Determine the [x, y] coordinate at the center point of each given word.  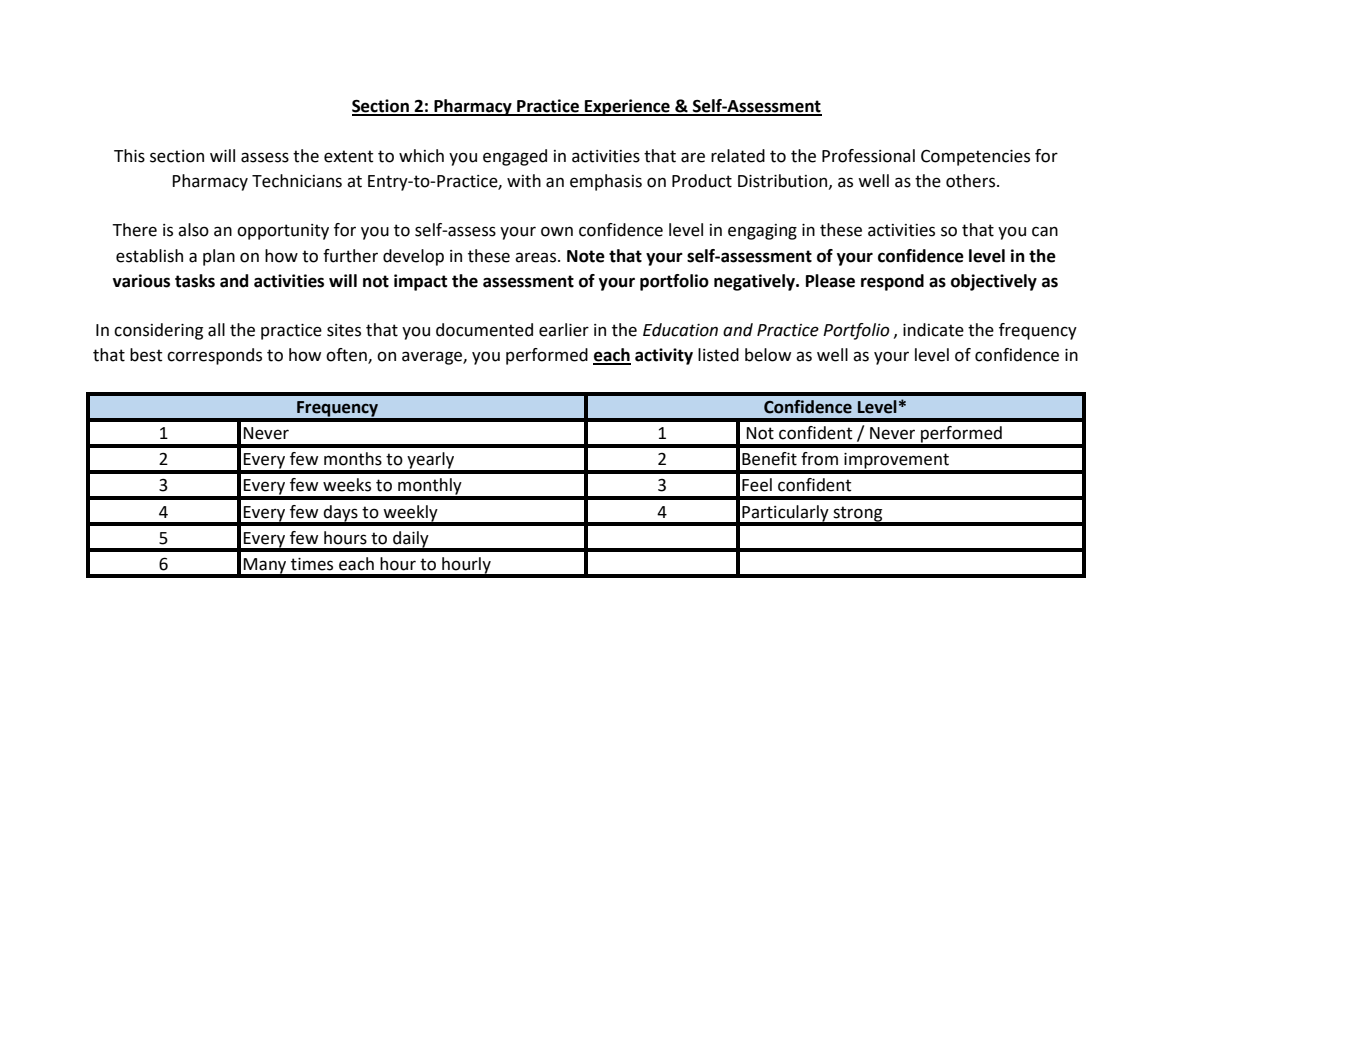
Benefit [769, 459]
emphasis [606, 182]
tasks [195, 281]
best [146, 355]
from [819, 459]
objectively [994, 282]
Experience [627, 107]
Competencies [975, 157]
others [972, 181]
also [193, 230]
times [312, 564]
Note [586, 256]
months [353, 459]
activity [664, 356]
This [129, 156]
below [768, 355]
